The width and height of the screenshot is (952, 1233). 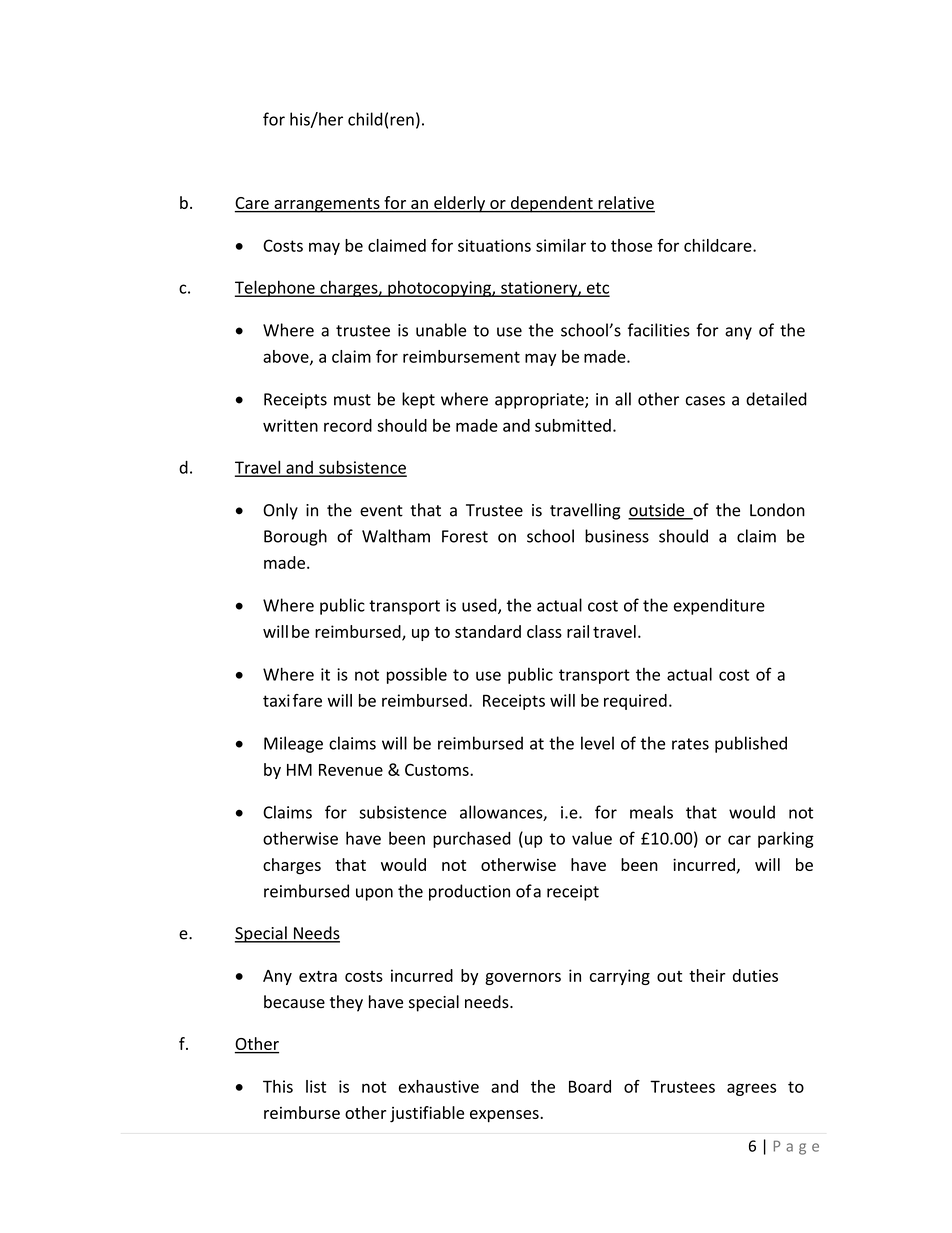 What do you see at coordinates (597, 743) in the screenshot?
I see `level` at bounding box center [597, 743].
